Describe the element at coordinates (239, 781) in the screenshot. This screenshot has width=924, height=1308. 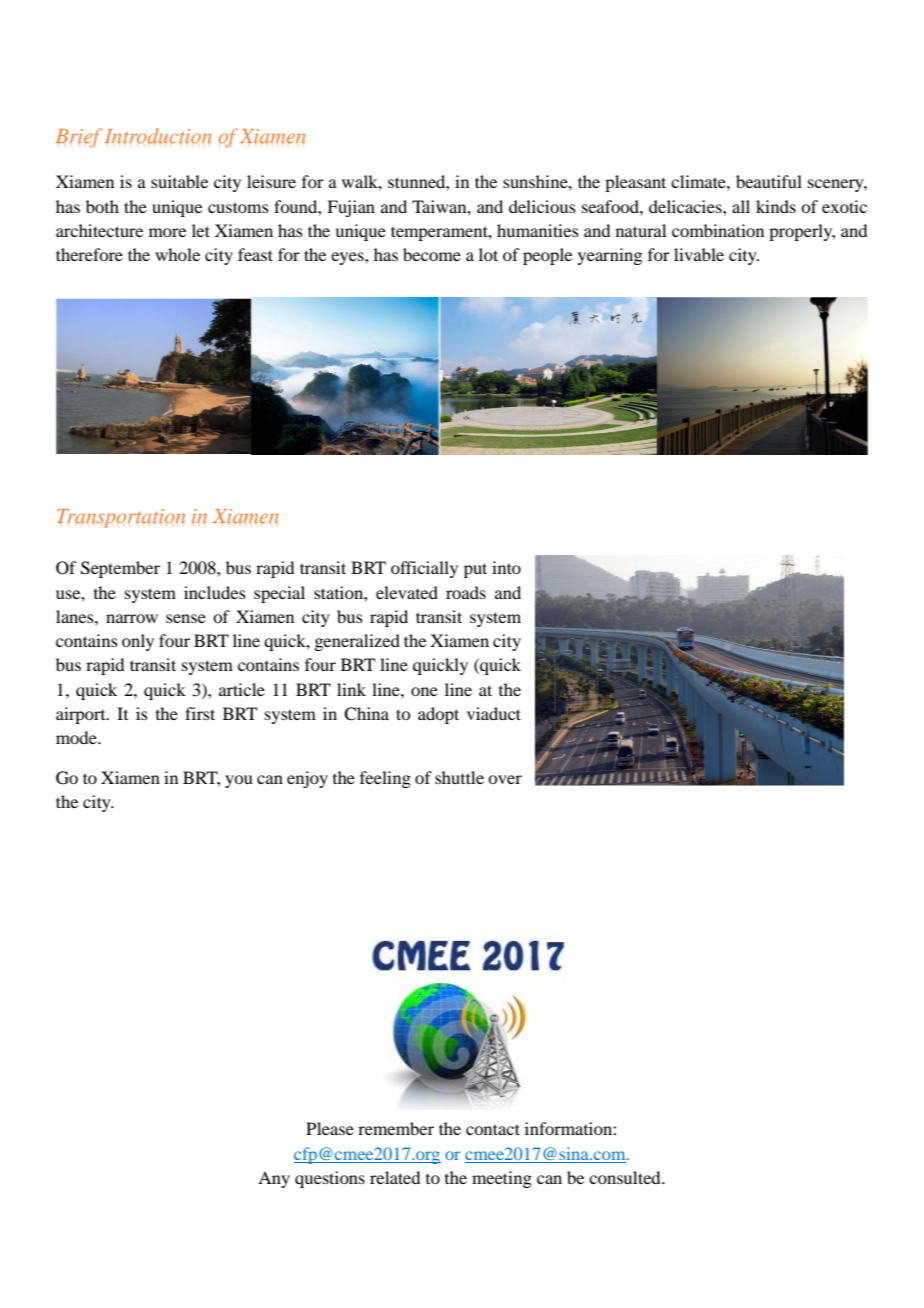
I see `you` at that location.
